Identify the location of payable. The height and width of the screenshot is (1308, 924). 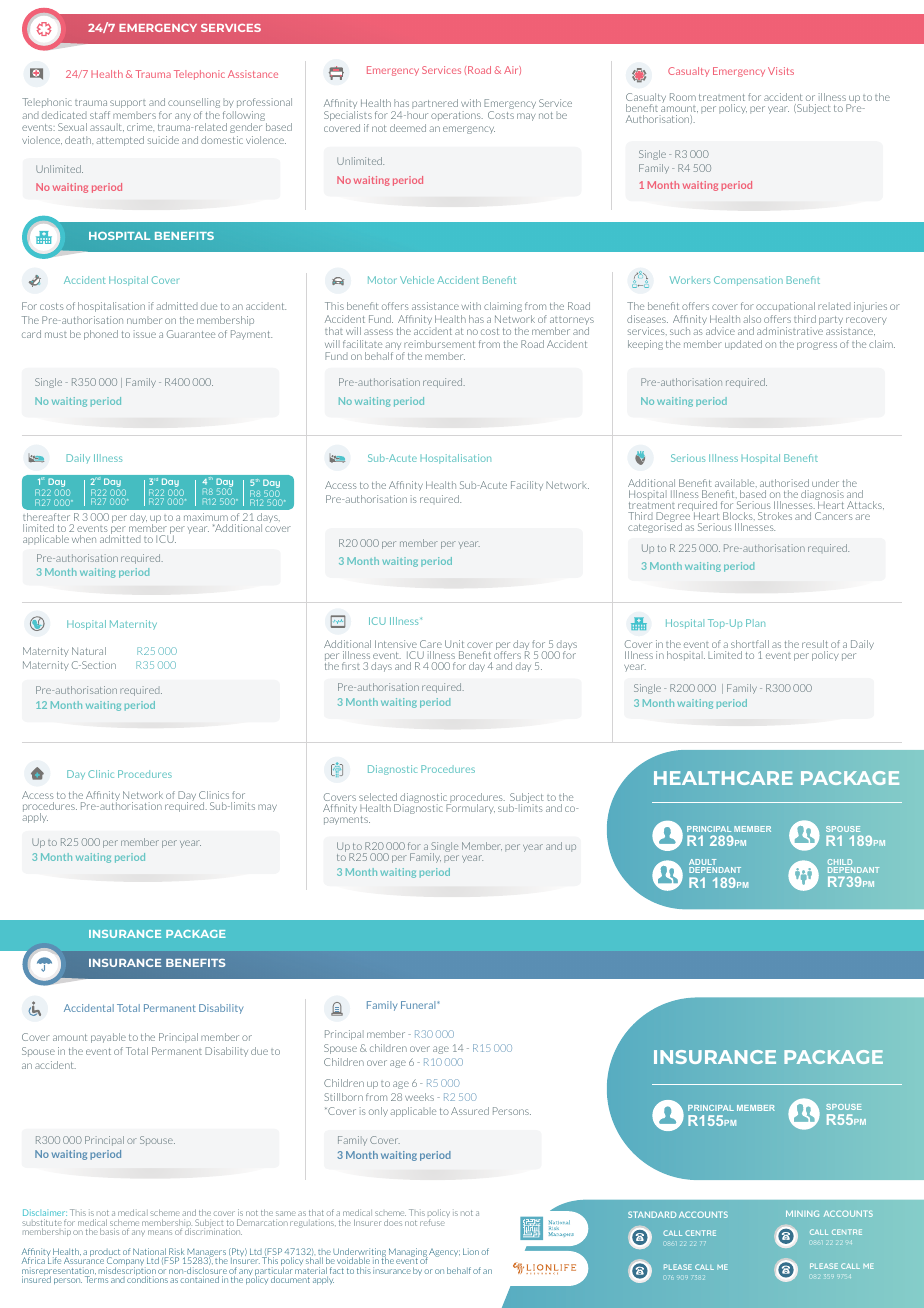
(108, 1038).
